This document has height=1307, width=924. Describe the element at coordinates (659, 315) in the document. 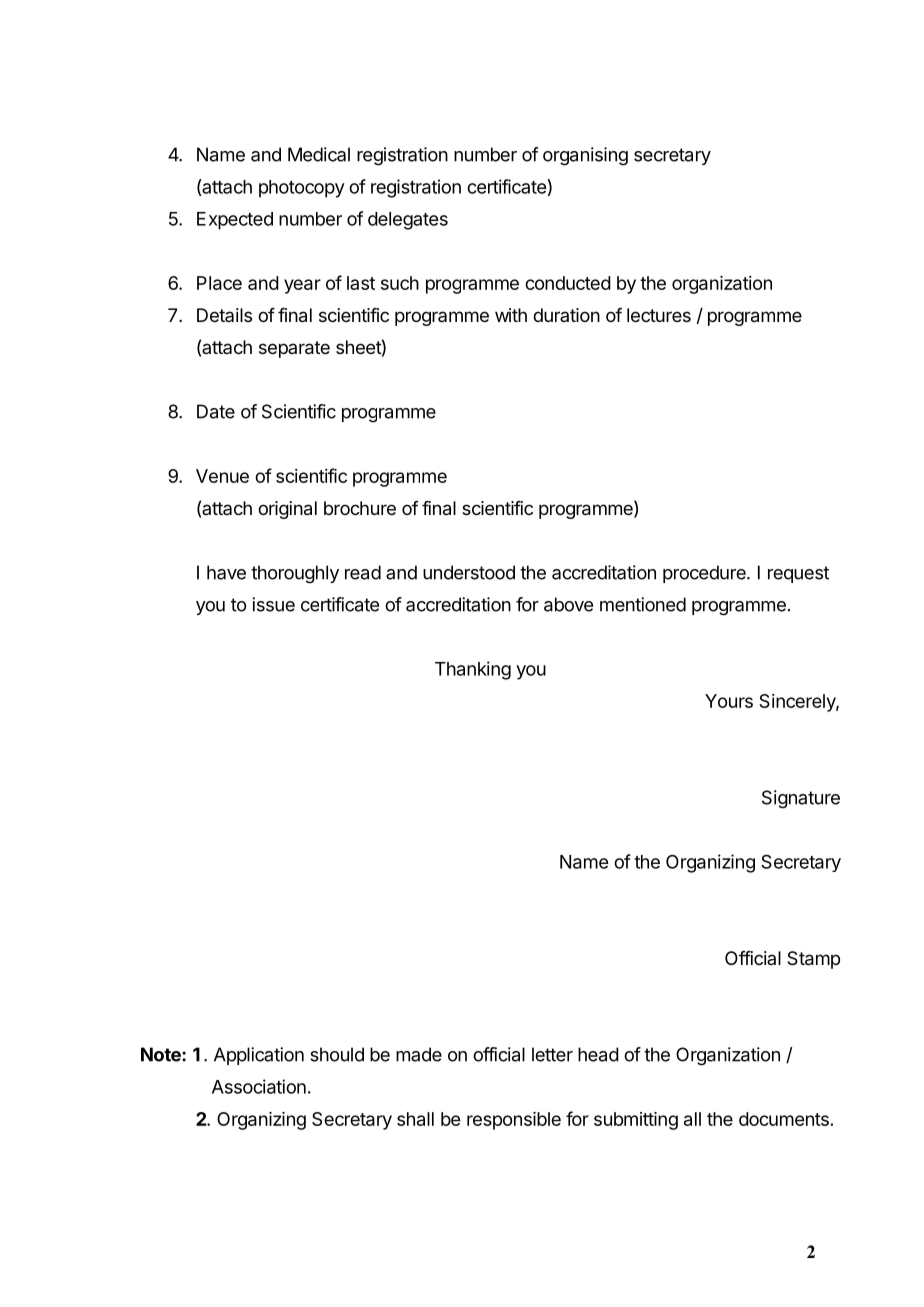

I see `lectures` at that location.
